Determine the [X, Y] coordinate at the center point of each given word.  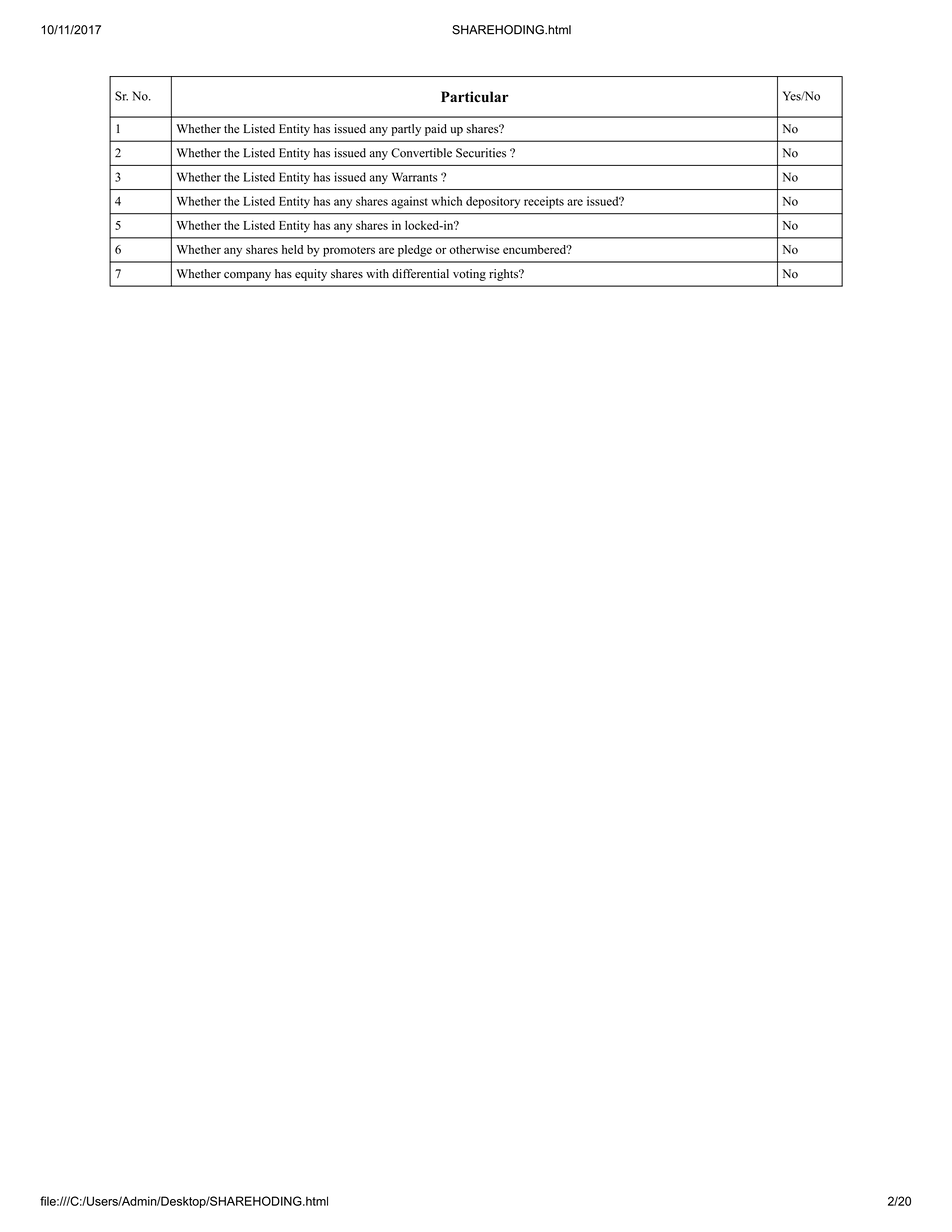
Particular [475, 97]
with [377, 273]
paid [436, 130]
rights [504, 275]
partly [406, 130]
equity [311, 275]
